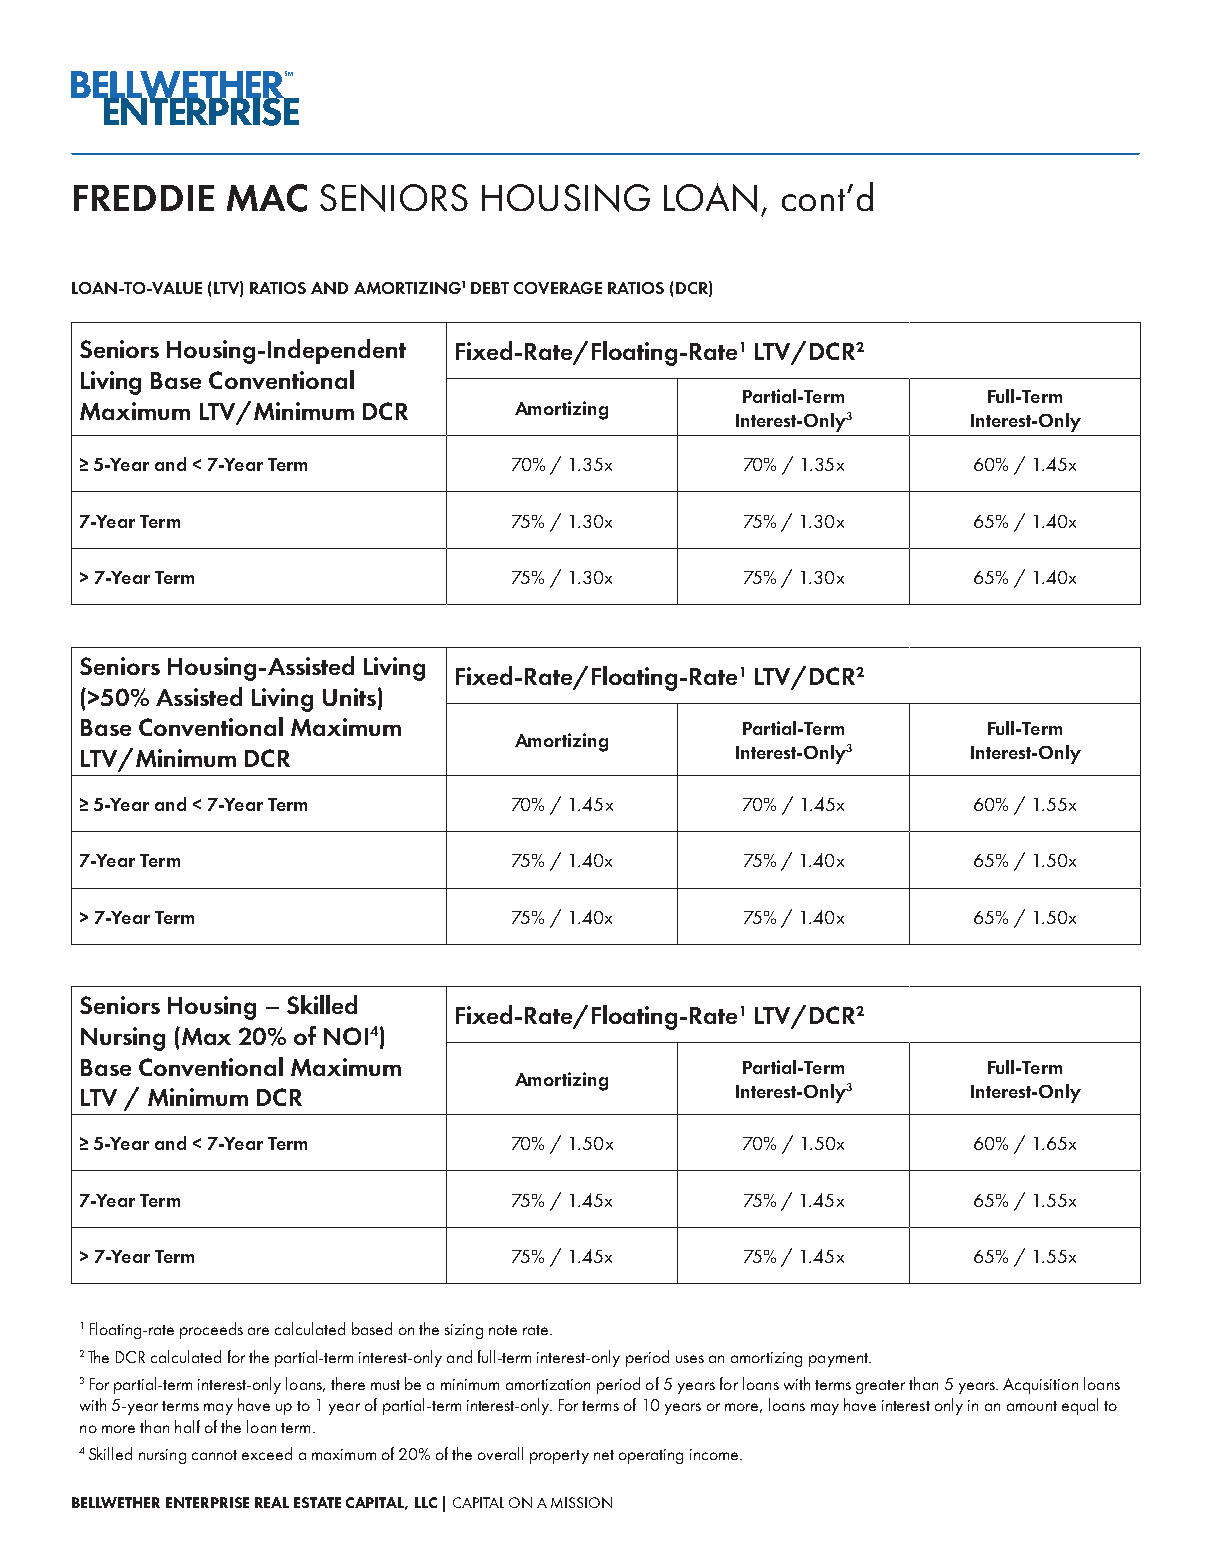 Image resolution: width=1211 pixels, height=1567 pixels. I want to click on MAC, so click(267, 198).
